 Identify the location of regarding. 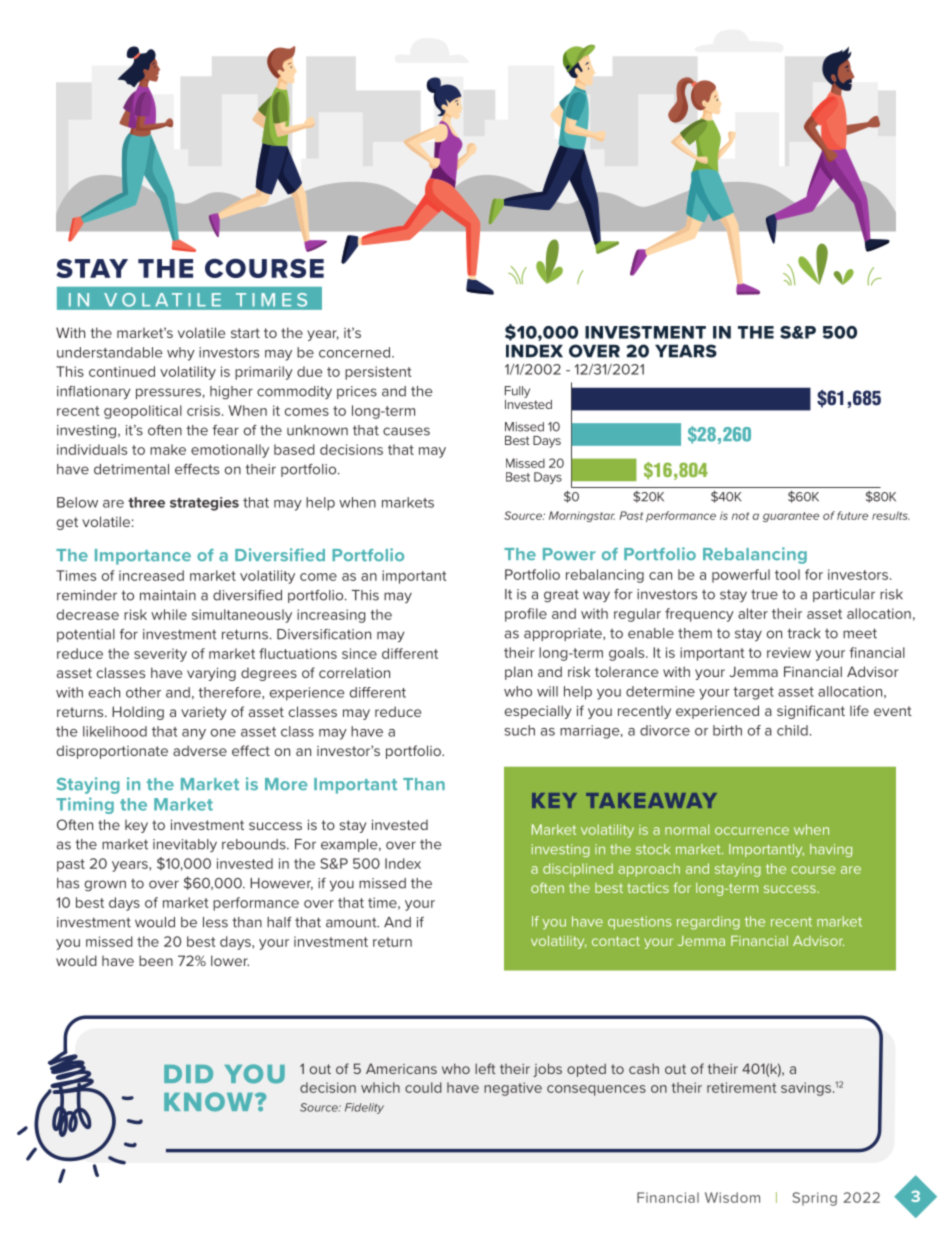
(708, 923).
